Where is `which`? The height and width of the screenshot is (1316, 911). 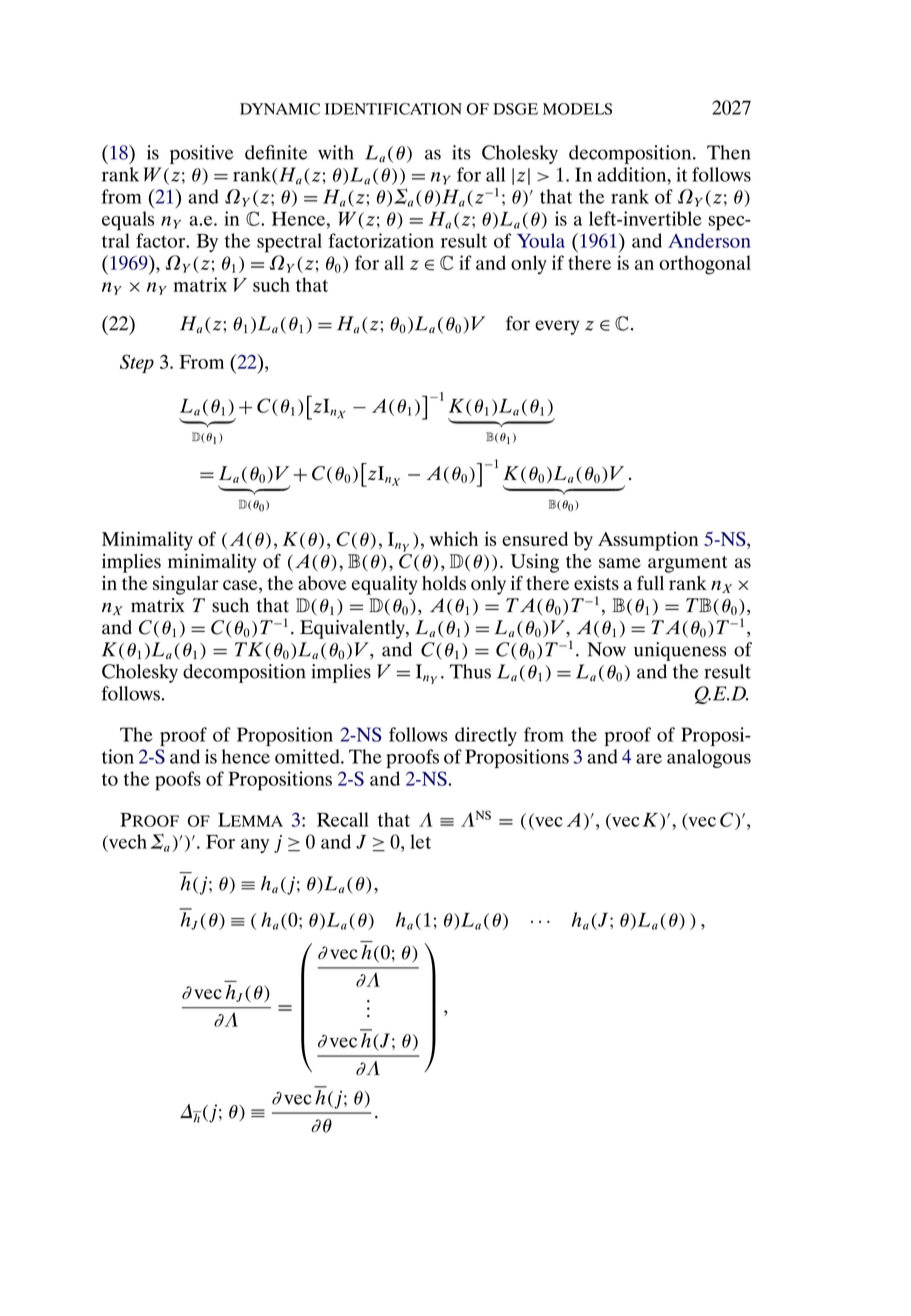 which is located at coordinates (454, 538).
